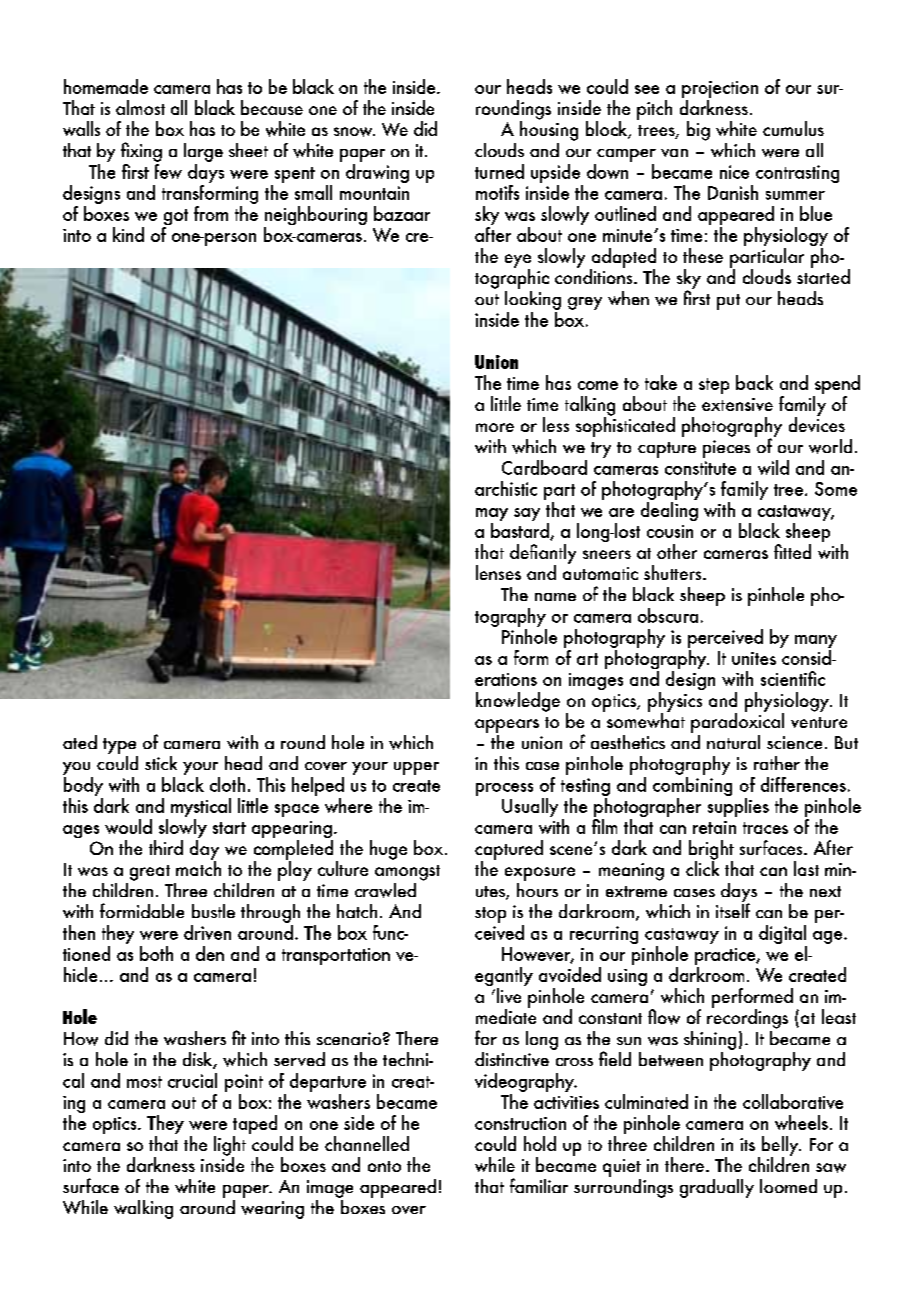 The height and width of the image is (1311, 924). I want to click on more, so click(495, 427).
